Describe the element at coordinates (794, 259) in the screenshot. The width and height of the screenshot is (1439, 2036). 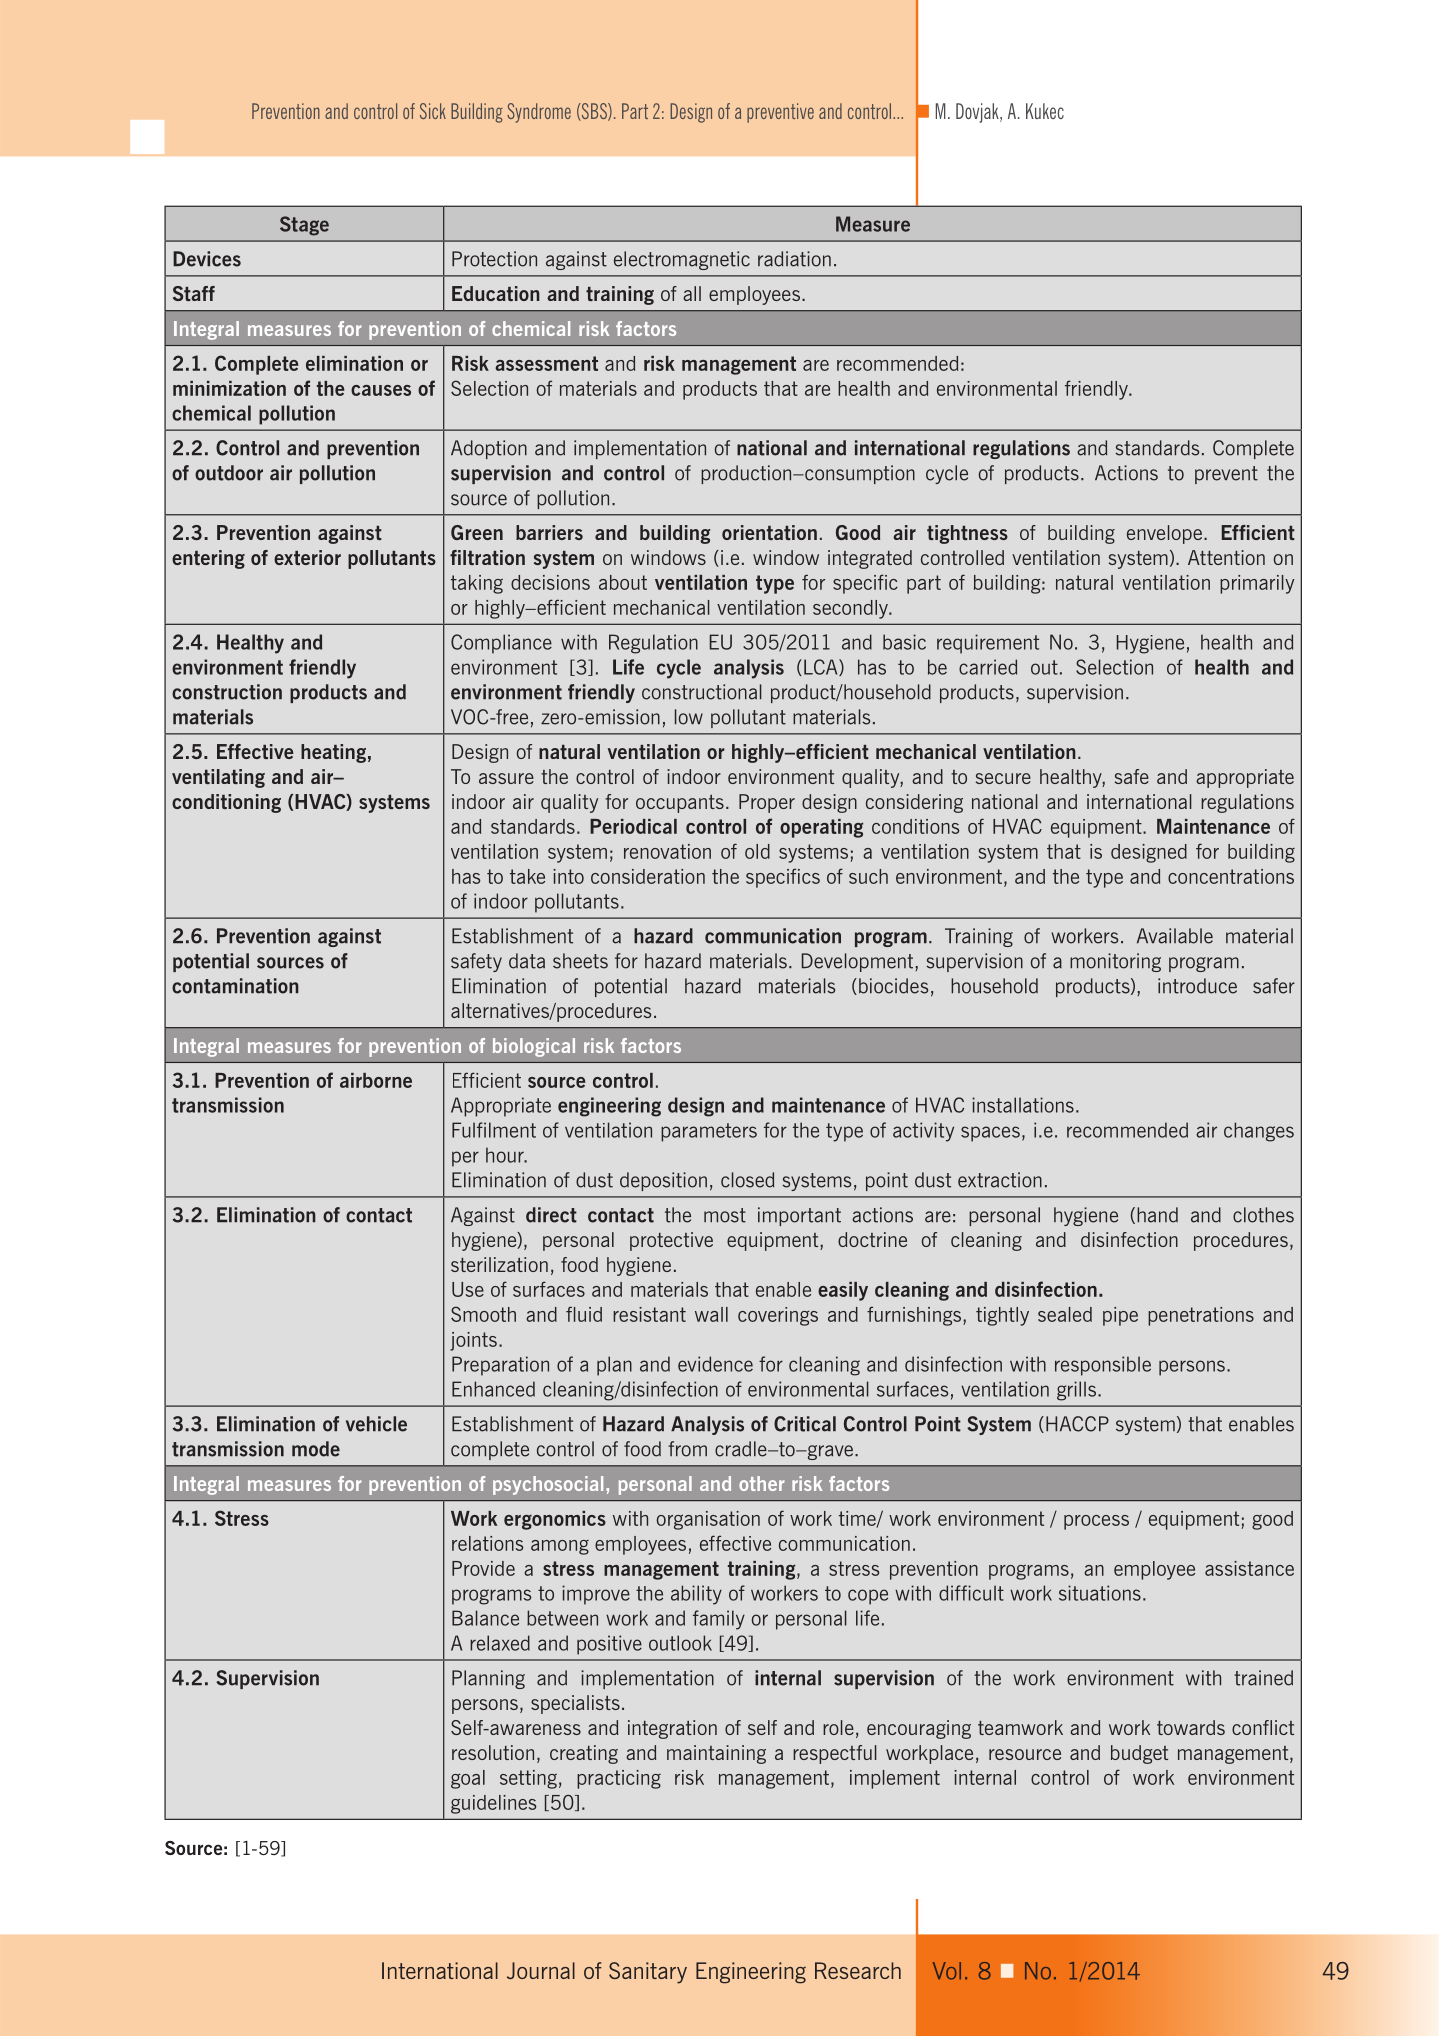
I see `radiation` at that location.
